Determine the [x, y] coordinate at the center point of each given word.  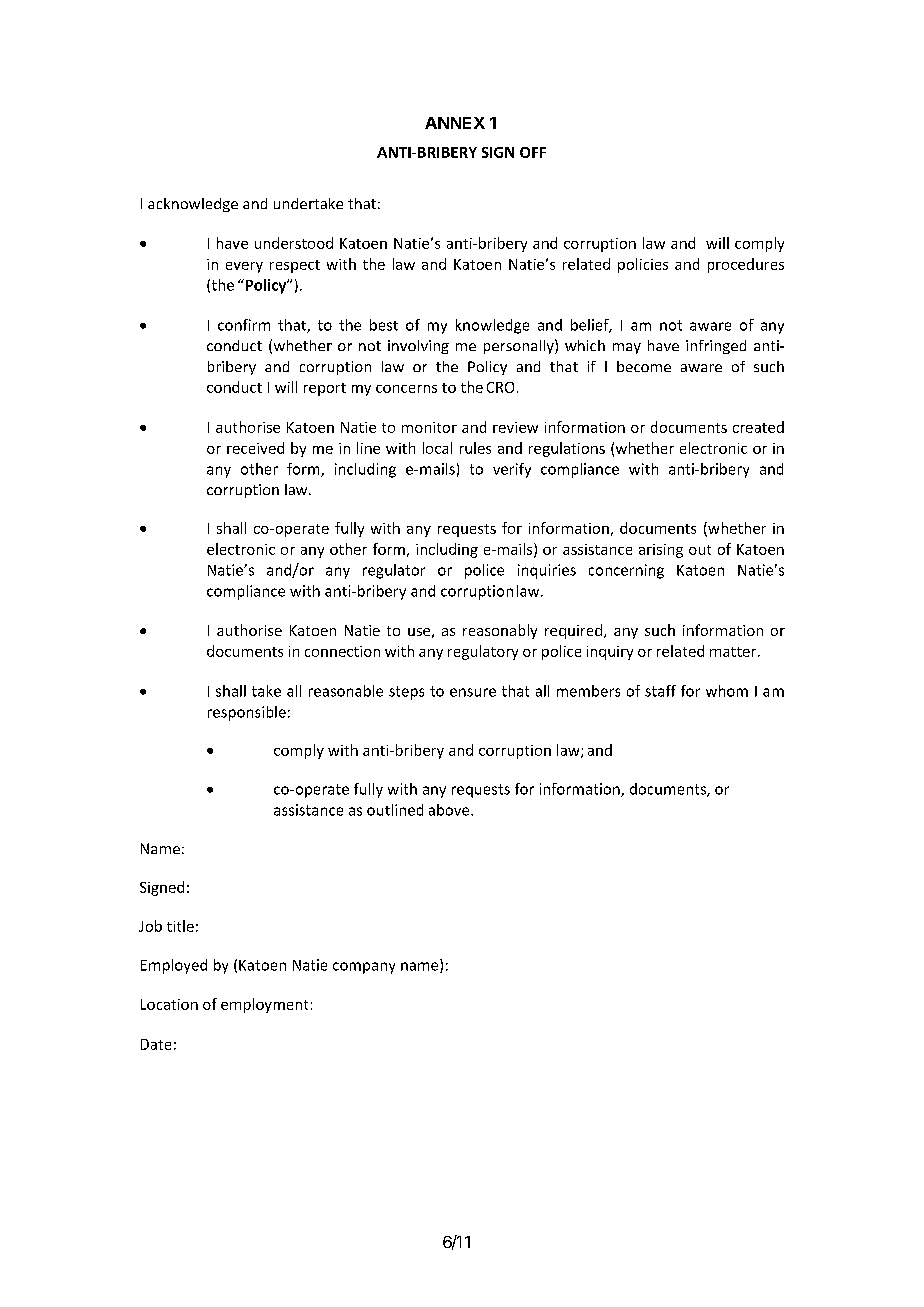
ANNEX [455, 123]
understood [294, 243]
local [437, 448]
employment [264, 1005]
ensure [473, 692]
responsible [247, 713]
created [758, 427]
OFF [533, 152]
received [255, 448]
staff [660, 691]
